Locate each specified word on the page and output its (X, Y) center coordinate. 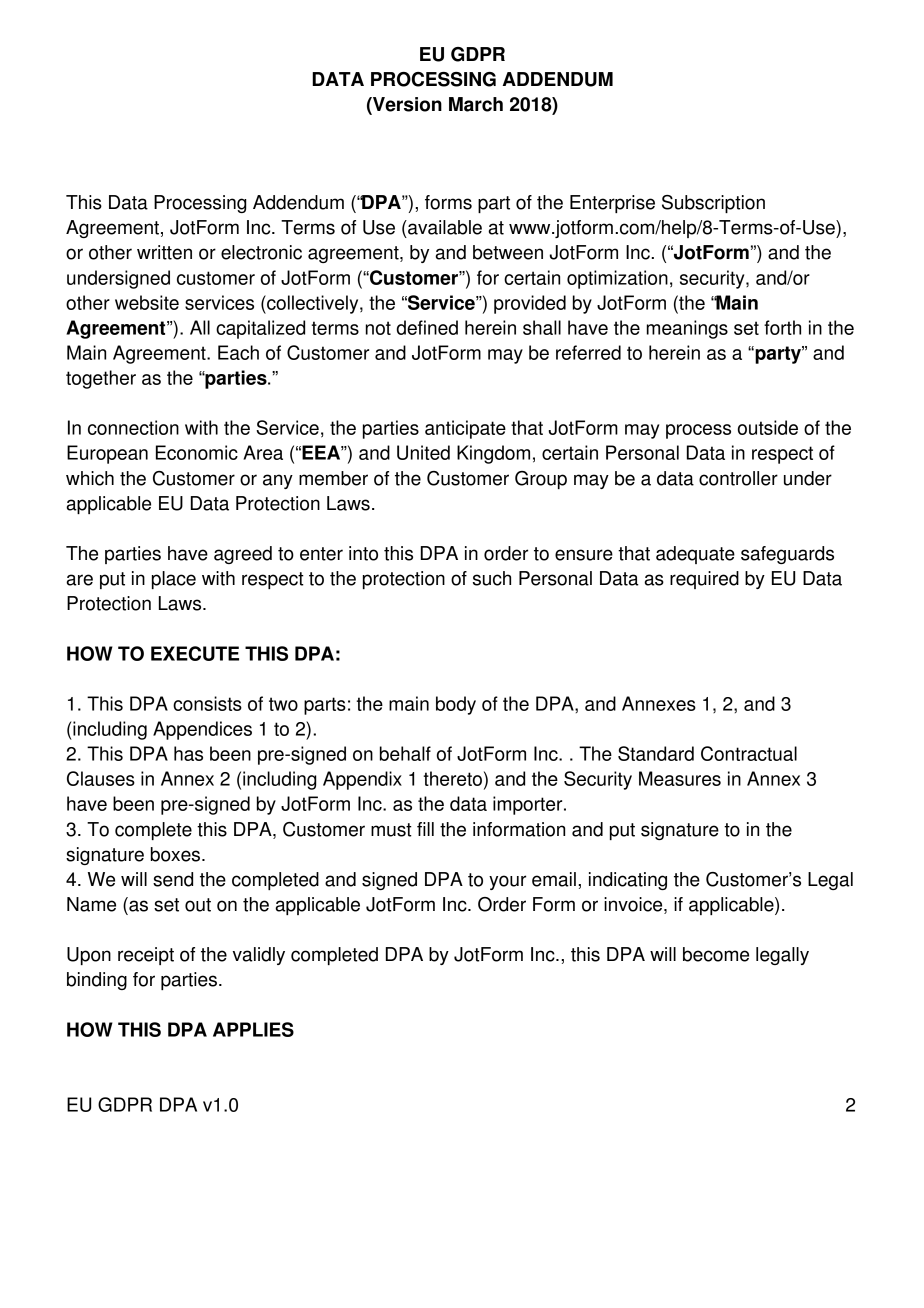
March (476, 104)
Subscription (713, 204)
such (492, 578)
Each (238, 352)
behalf (405, 753)
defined (427, 327)
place (174, 580)
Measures (680, 778)
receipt (146, 956)
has (188, 753)
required (704, 580)
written (164, 252)
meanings (687, 329)
